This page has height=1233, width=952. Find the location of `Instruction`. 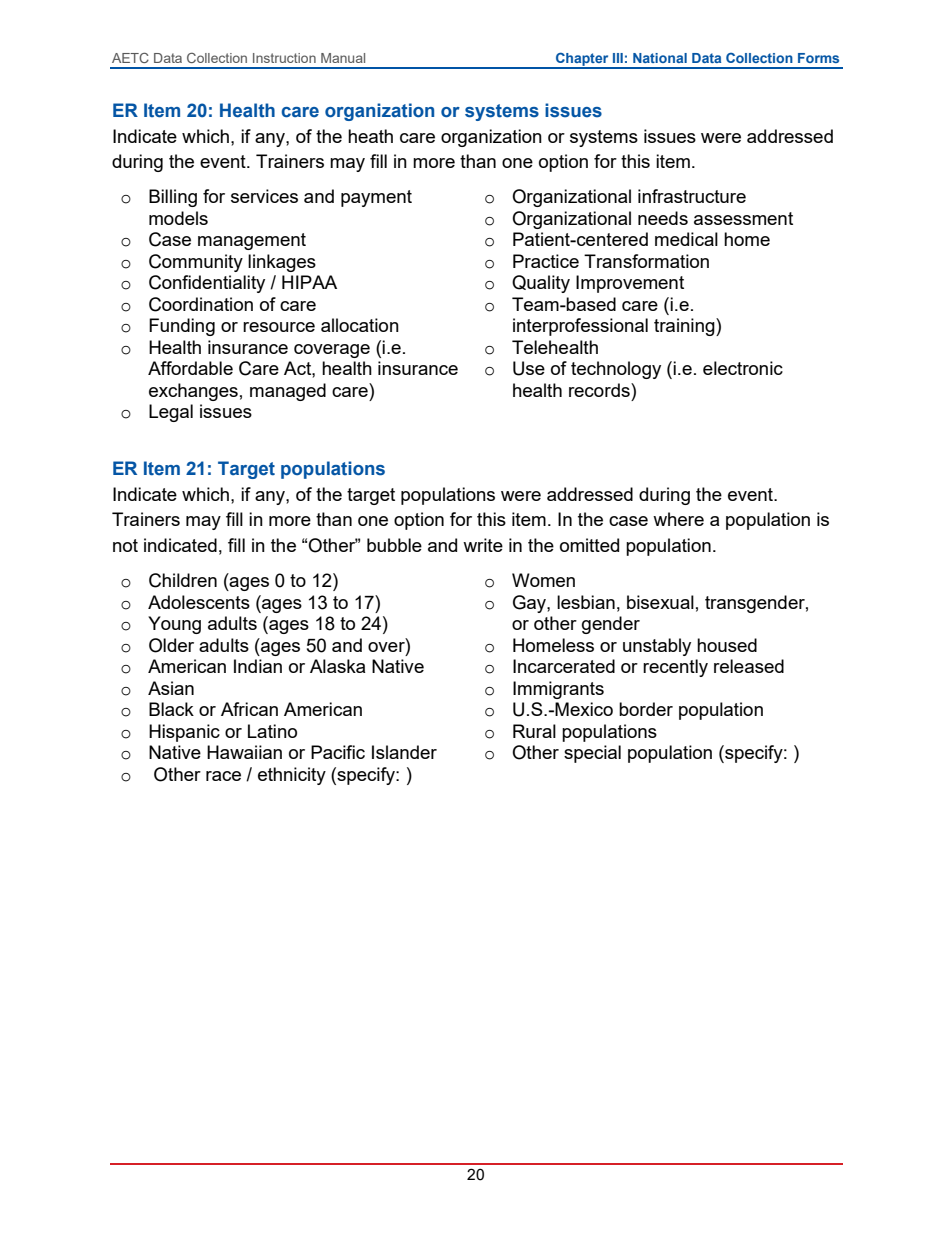

Instruction is located at coordinates (284, 58).
